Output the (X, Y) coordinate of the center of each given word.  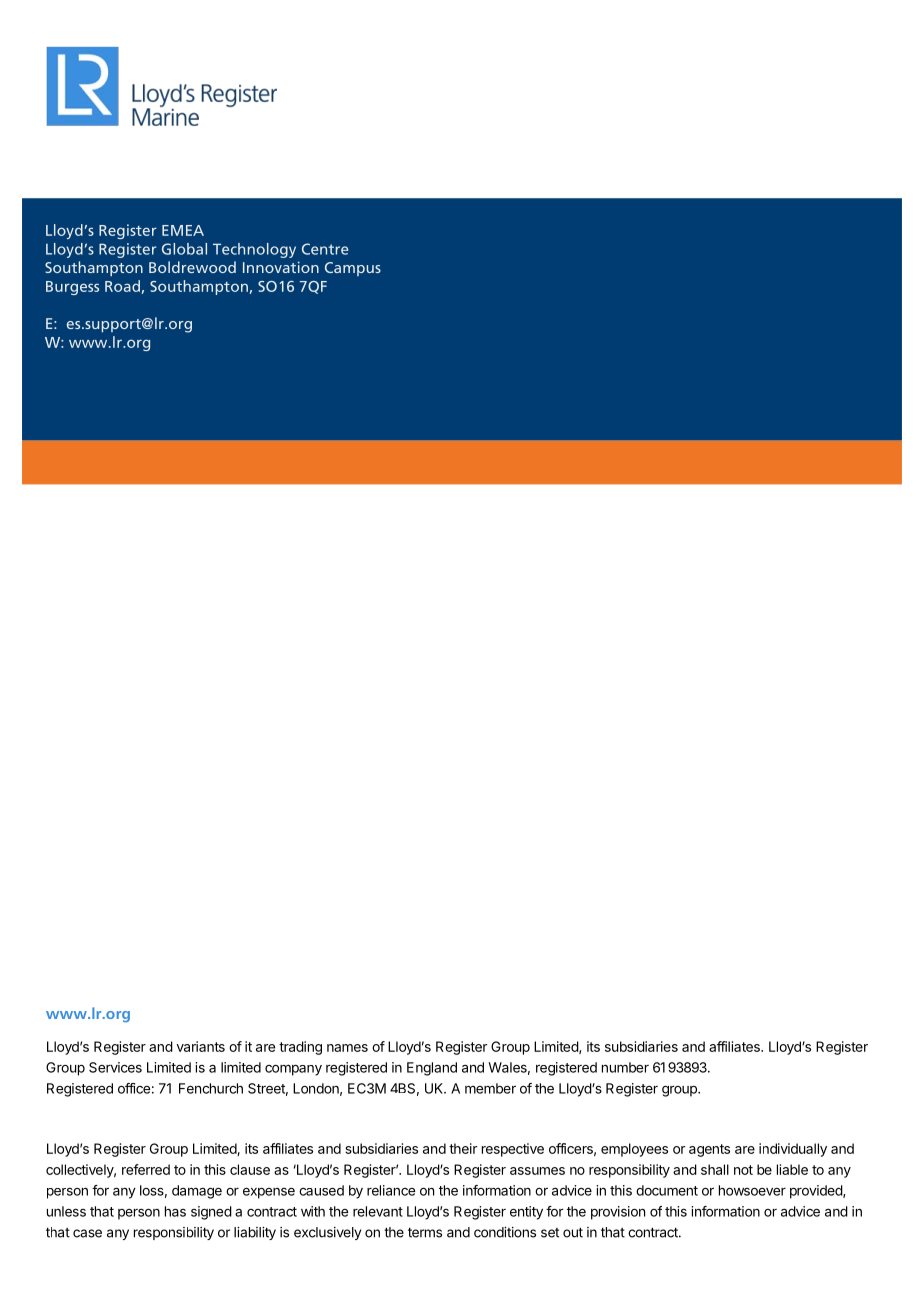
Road (123, 287)
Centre (325, 249)
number (625, 1067)
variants (201, 1046)
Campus (353, 269)
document (667, 1190)
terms (425, 1232)
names (347, 1048)
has (175, 1211)
